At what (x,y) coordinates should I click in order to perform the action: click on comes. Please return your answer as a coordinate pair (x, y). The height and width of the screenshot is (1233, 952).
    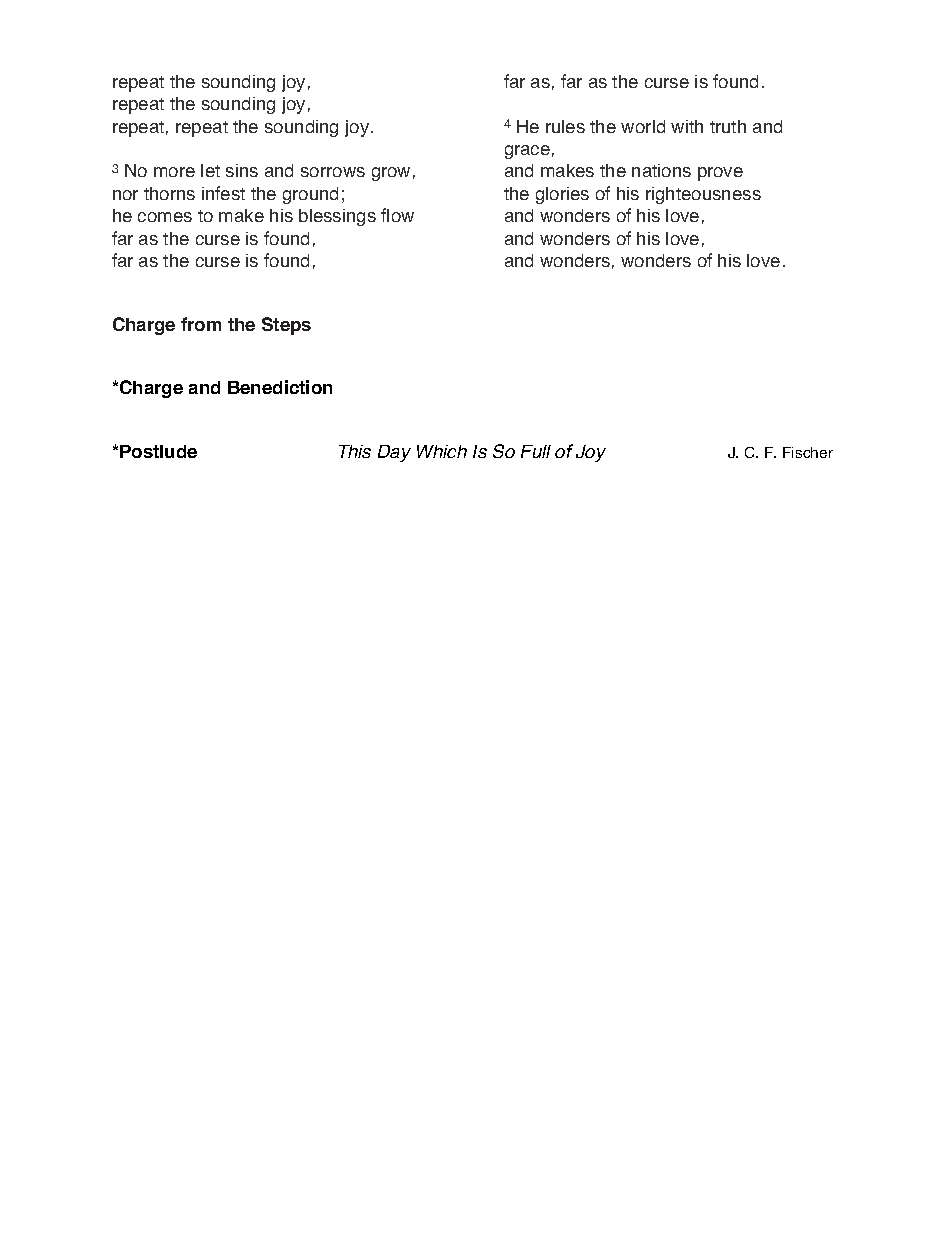
    Looking at the image, I should click on (165, 217).
